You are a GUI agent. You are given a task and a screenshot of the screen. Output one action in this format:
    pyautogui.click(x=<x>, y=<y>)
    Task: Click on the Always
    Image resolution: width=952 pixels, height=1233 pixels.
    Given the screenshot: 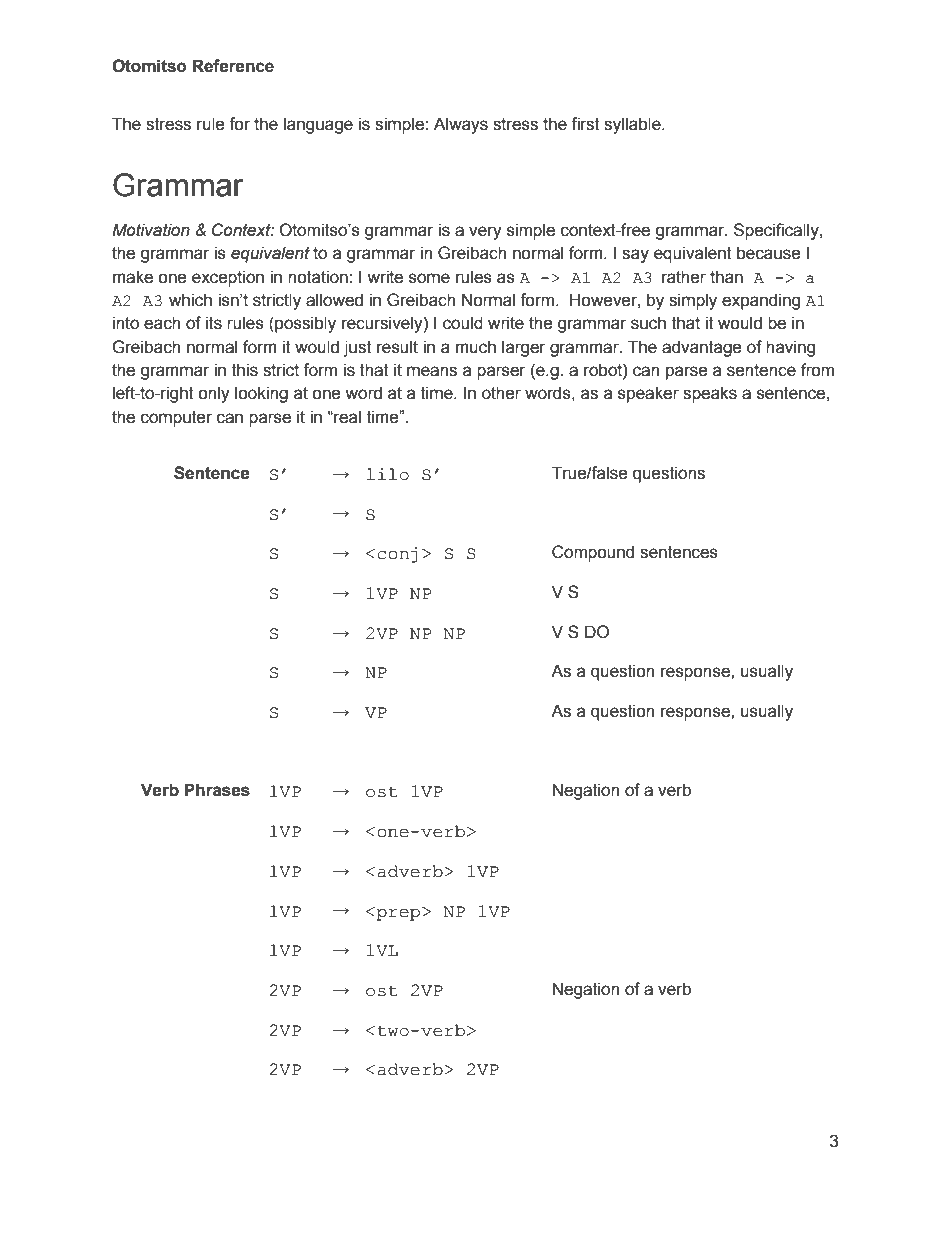 What is the action you would take?
    pyautogui.click(x=461, y=125)
